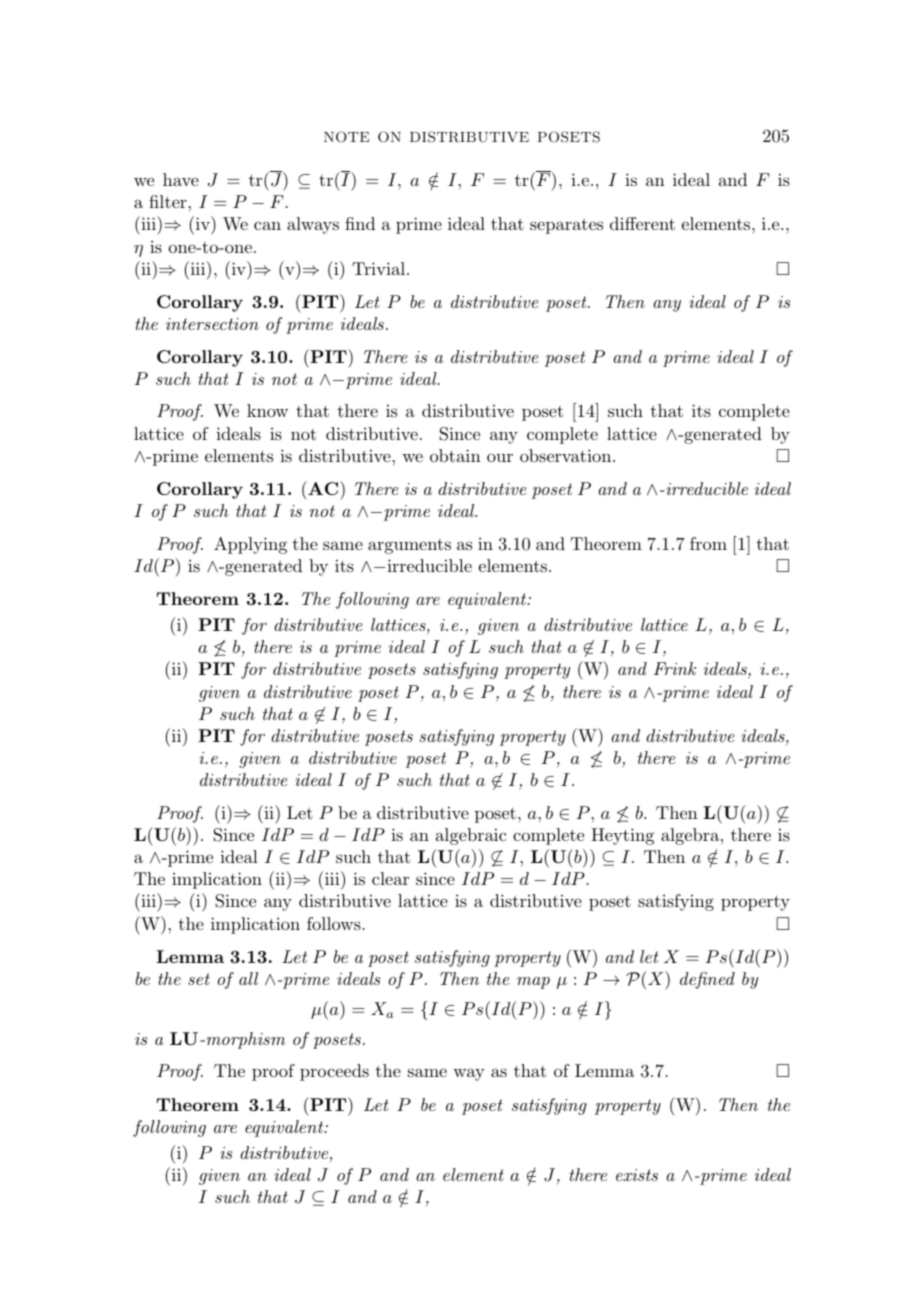 This page has height=1314, width=924. What do you see at coordinates (409, 546) in the page?
I see `arguments` at bounding box center [409, 546].
